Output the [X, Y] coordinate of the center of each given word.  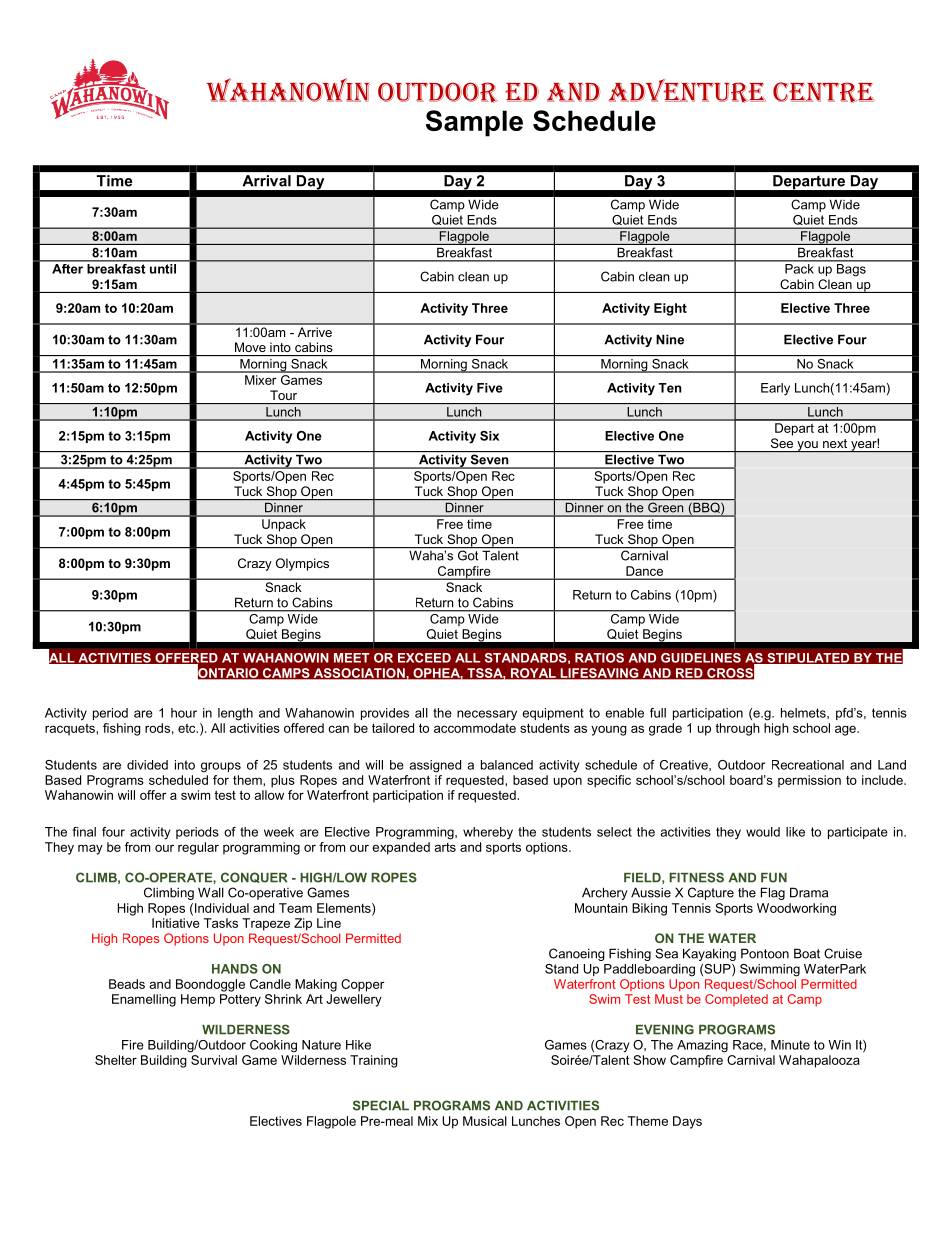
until [163, 267]
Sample [474, 123]
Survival [213, 1058]
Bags [851, 269]
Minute [790, 1045]
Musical [485, 1121]
